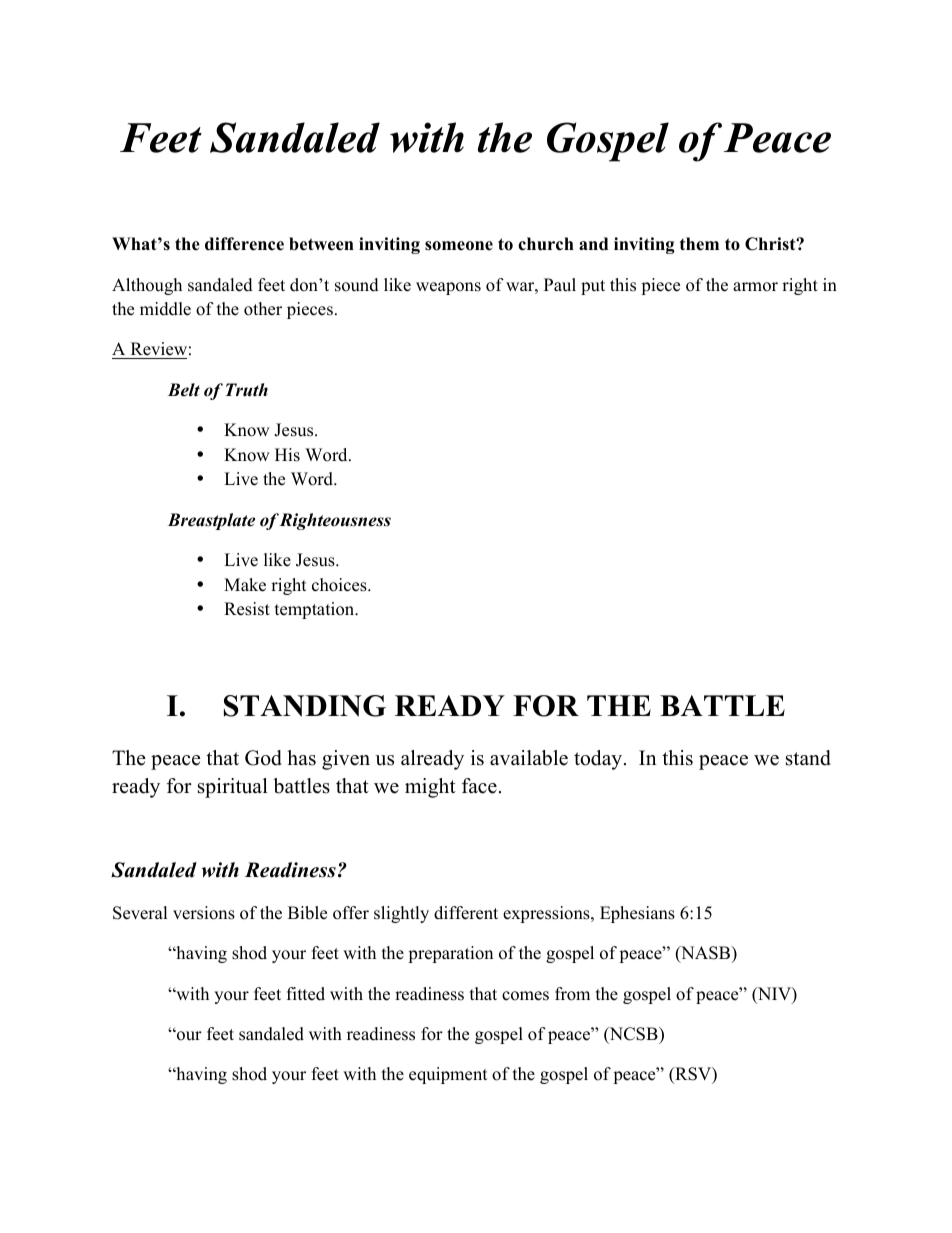 Image resolution: width=952 pixels, height=1233 pixels. I want to click on fitted, so click(306, 994).
